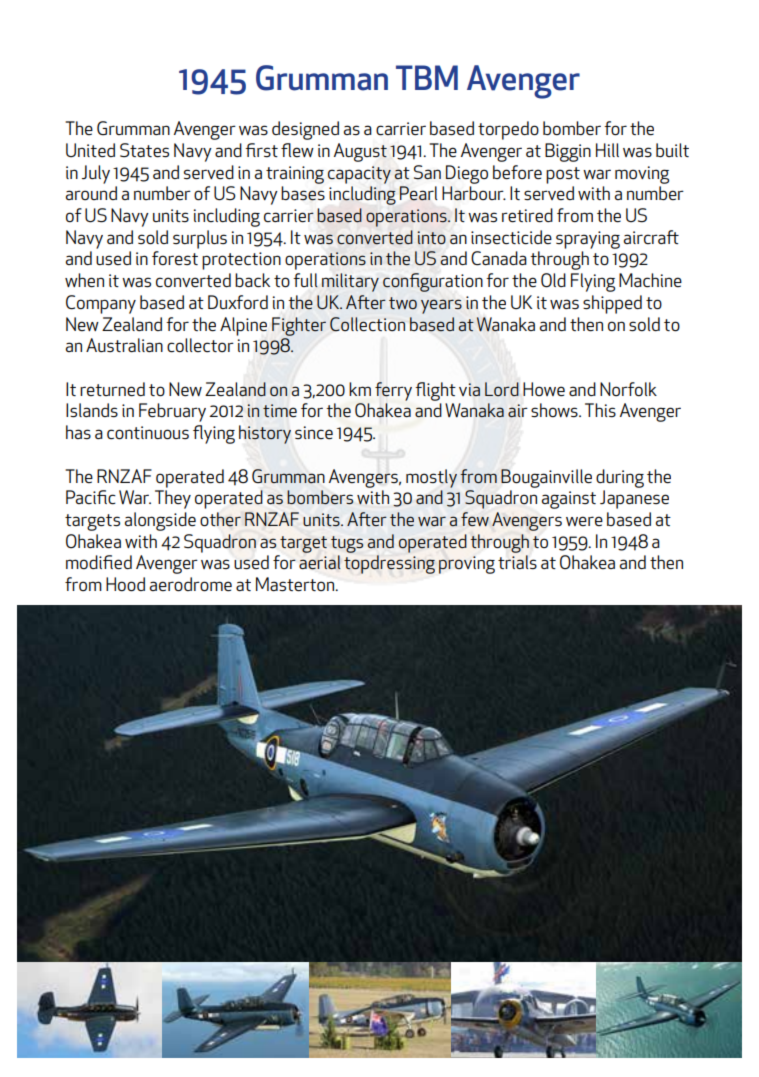  I want to click on States, so click(144, 150).
